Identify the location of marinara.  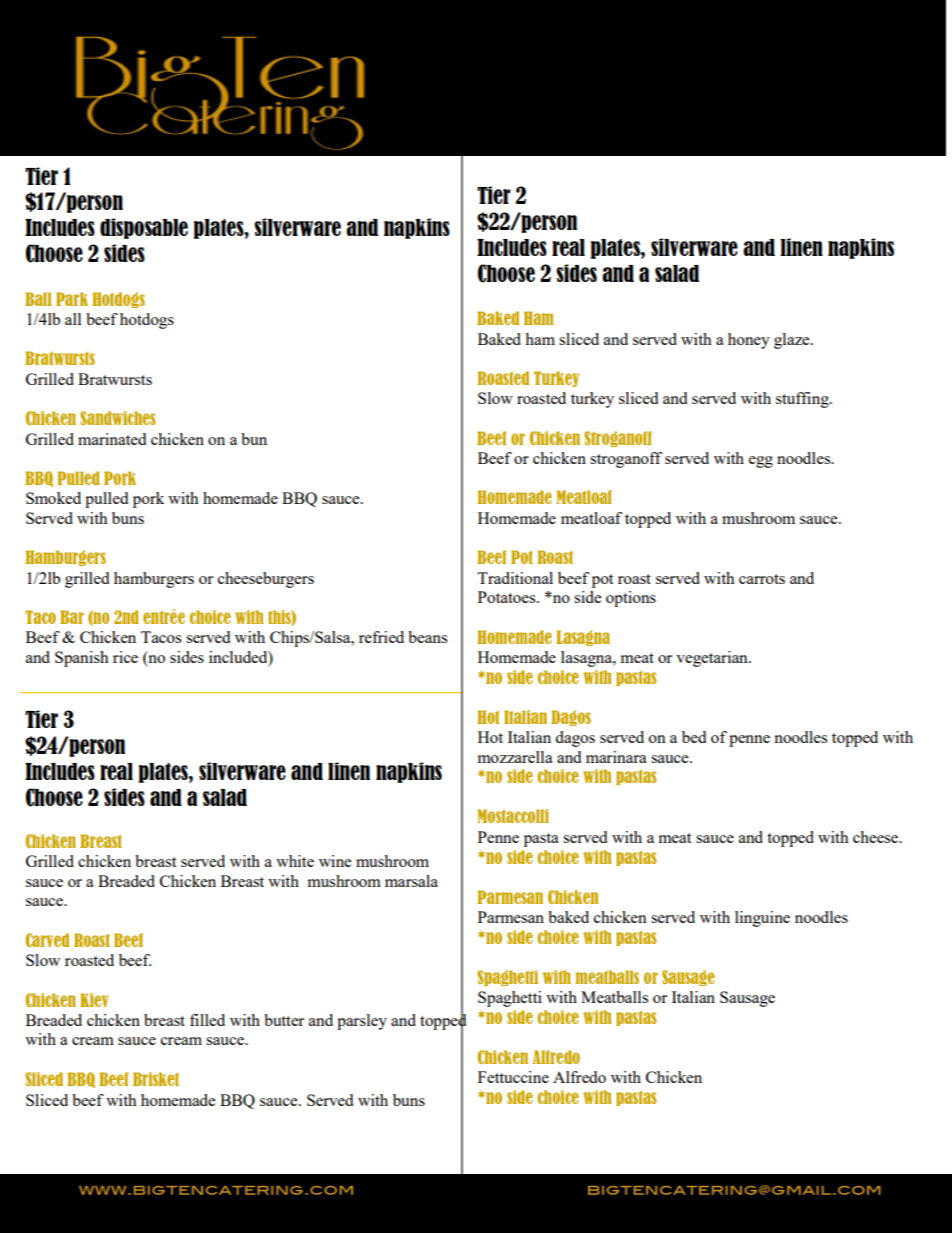
(616, 757).
